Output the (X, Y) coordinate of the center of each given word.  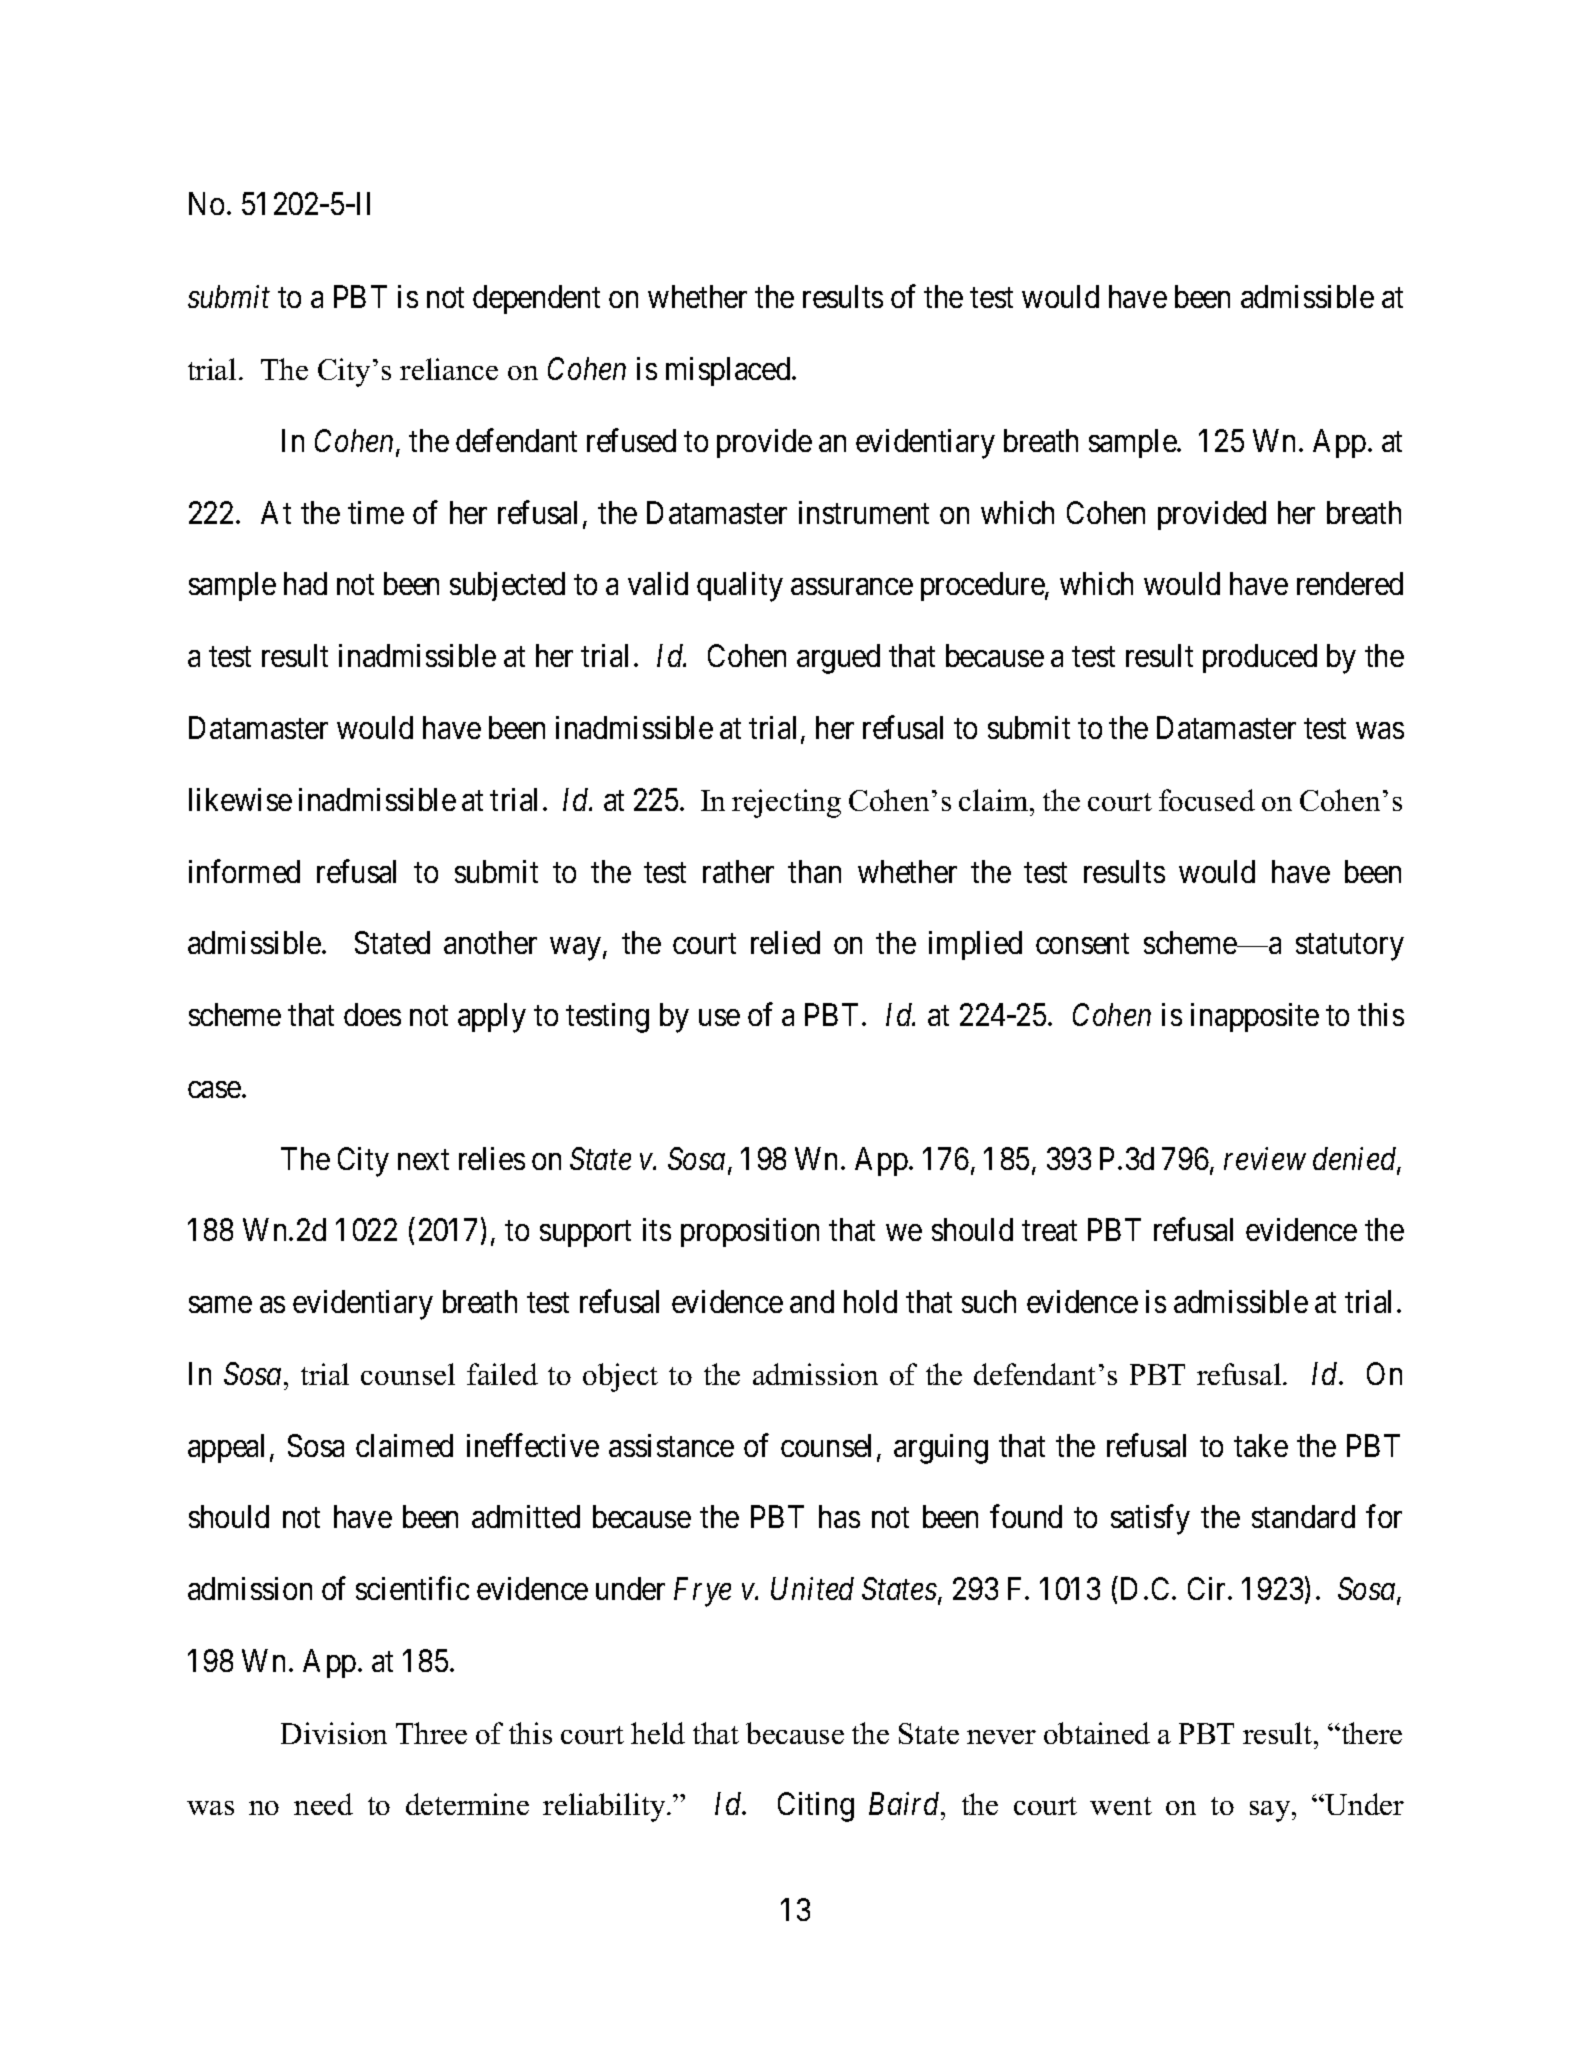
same (220, 1305)
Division (334, 1733)
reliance (449, 369)
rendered (1350, 583)
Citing (816, 1807)
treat (1049, 1231)
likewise (240, 799)
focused (1207, 800)
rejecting (786, 803)
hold (870, 1301)
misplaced (729, 371)
